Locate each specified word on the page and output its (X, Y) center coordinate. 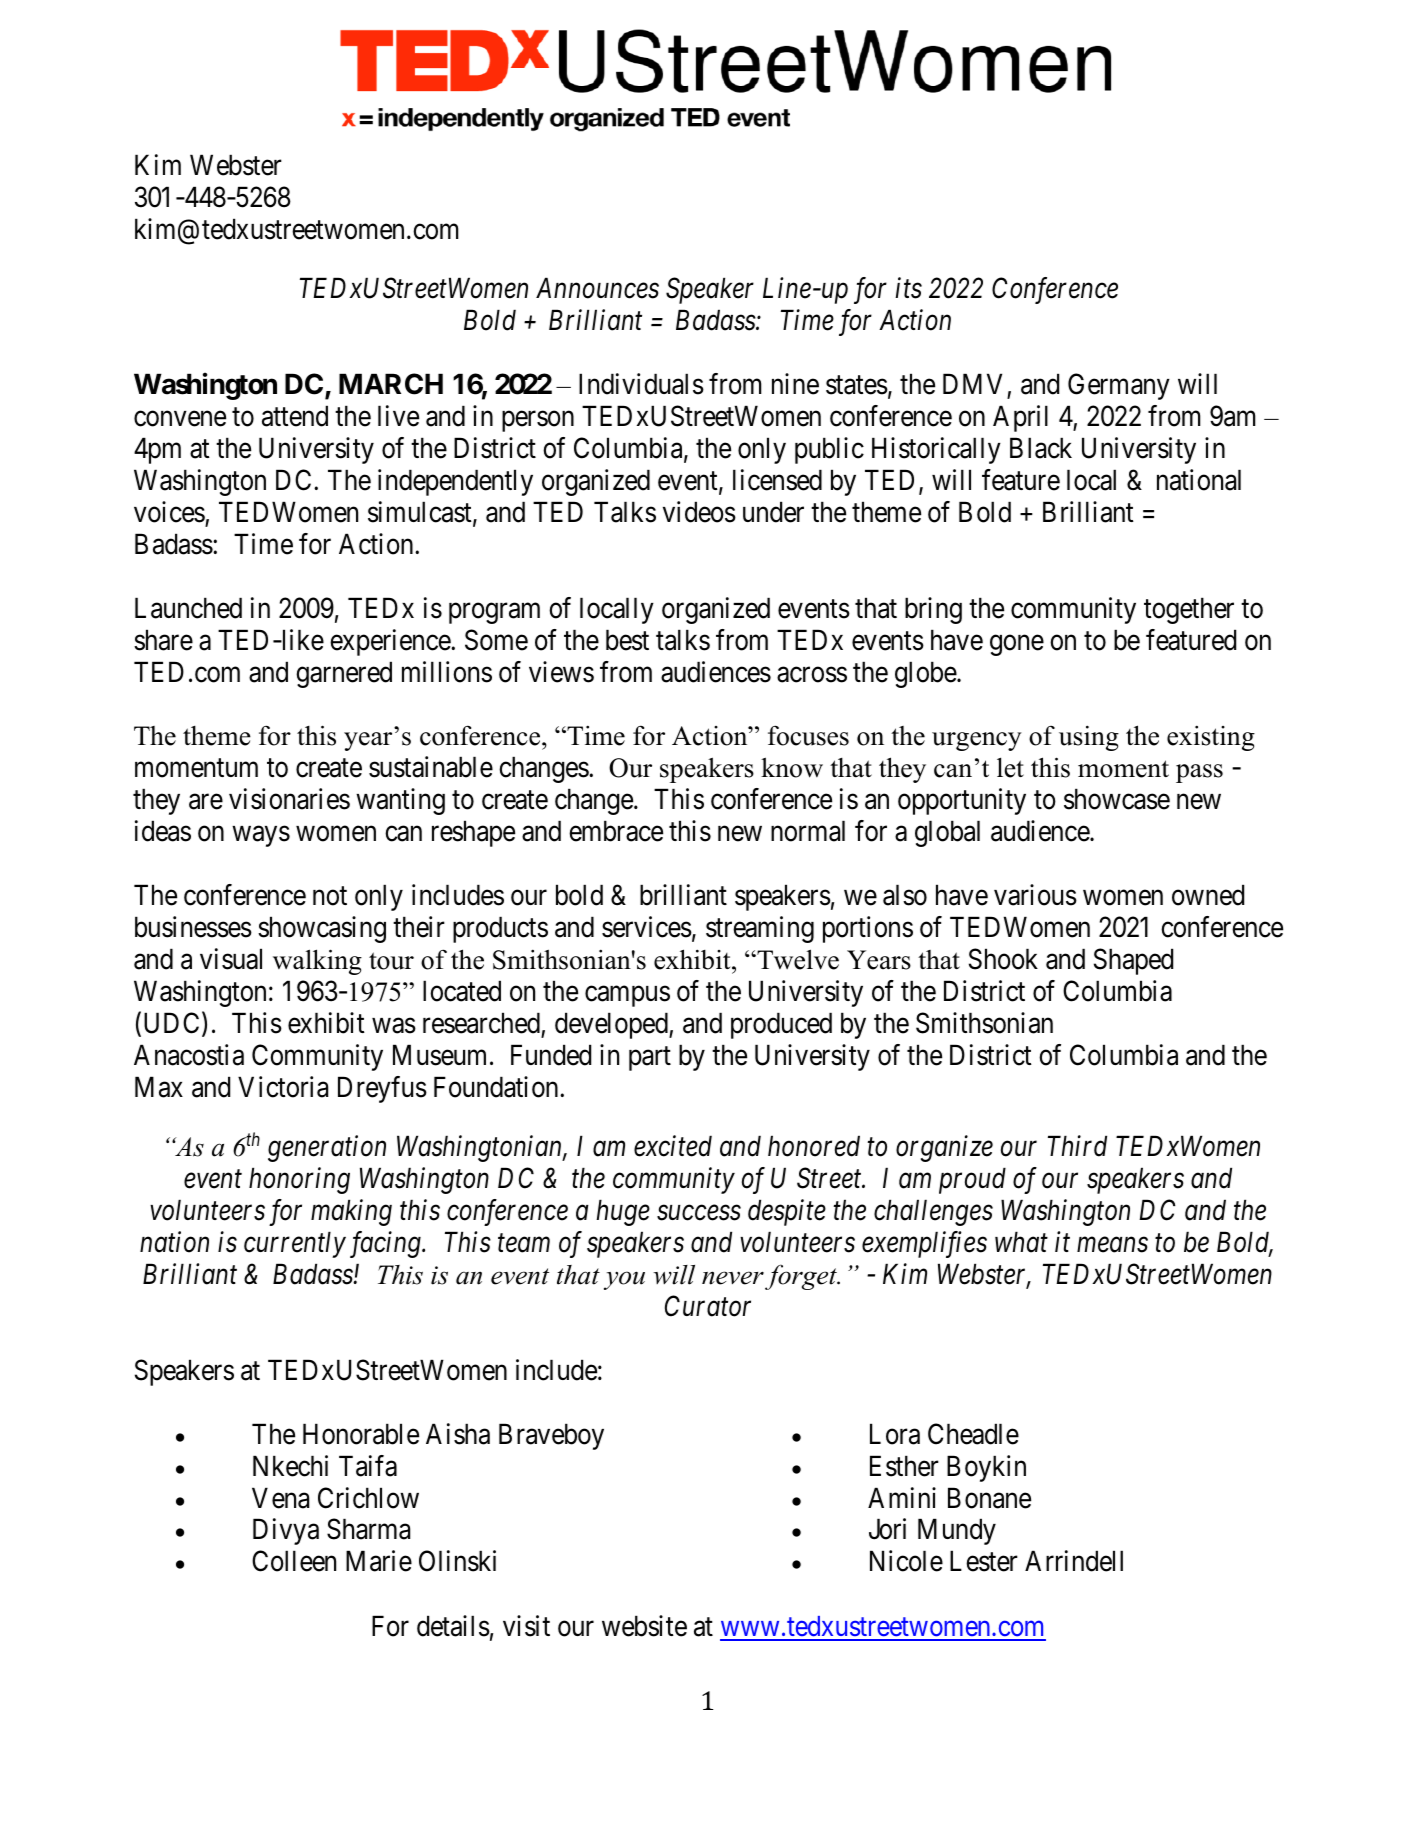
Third (1077, 1146)
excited (673, 1146)
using (1089, 738)
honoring (299, 1180)
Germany (1119, 387)
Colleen (294, 1561)
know (792, 767)
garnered (344, 674)
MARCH (391, 384)
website (644, 1626)
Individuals (641, 384)
